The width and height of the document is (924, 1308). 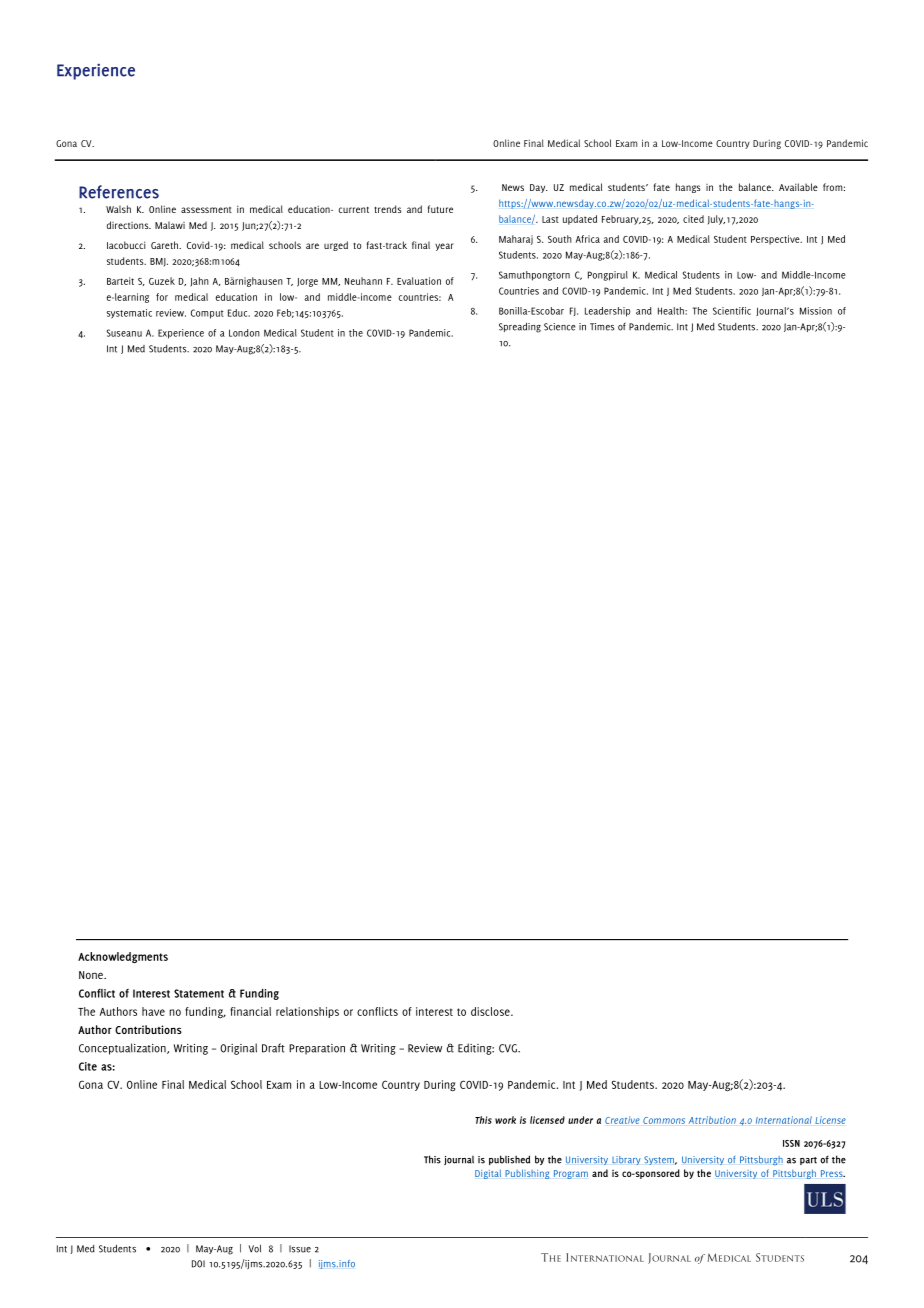 What do you see at coordinates (244, 333) in the document?
I see `London` at bounding box center [244, 333].
